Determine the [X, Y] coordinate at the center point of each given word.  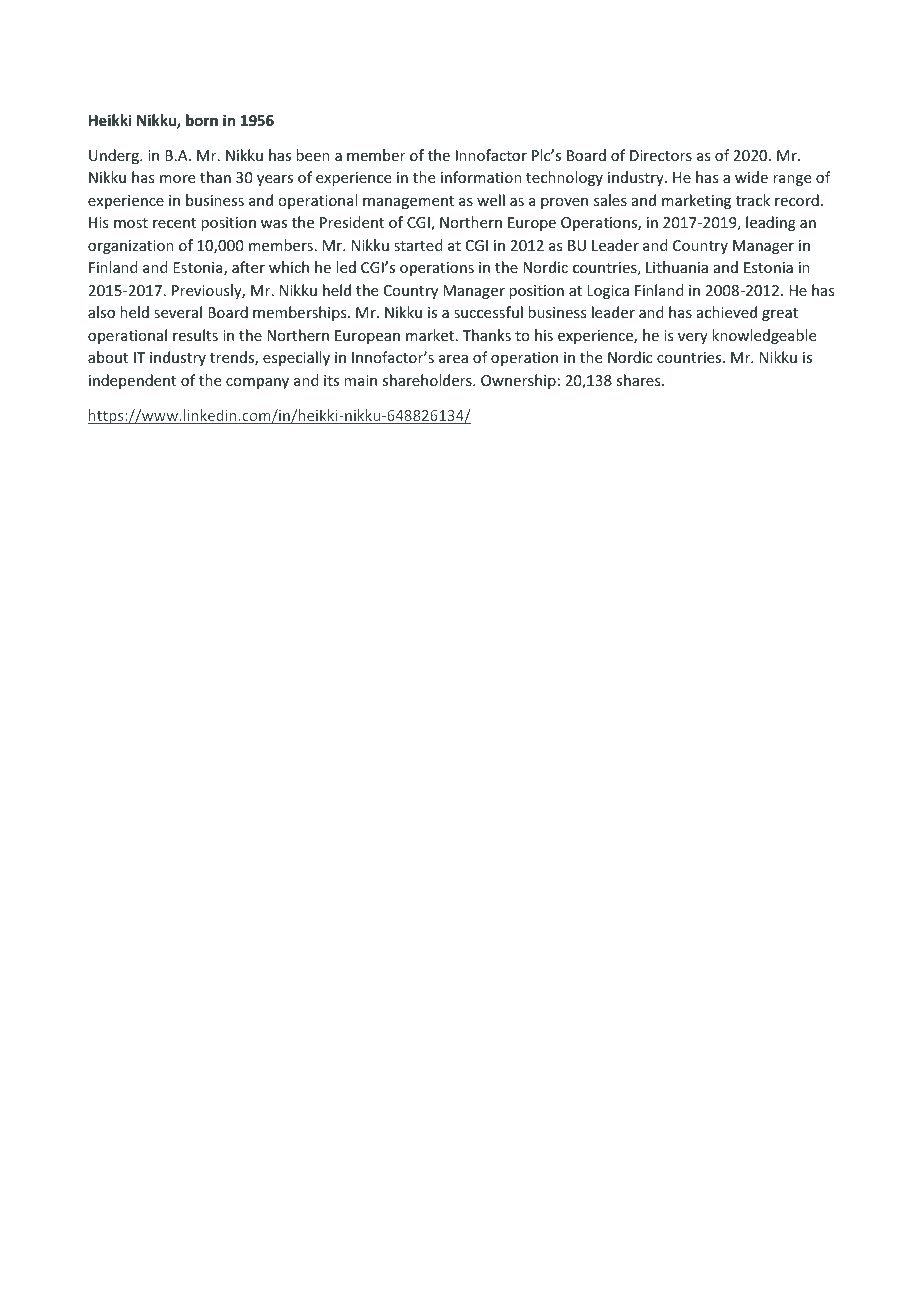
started [418, 245]
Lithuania [677, 267]
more [177, 179]
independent [132, 381]
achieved [727, 312]
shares [639, 380]
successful [488, 312]
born [202, 120]
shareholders [428, 380]
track [753, 200]
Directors [661, 155]
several [178, 312]
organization [131, 247]
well [491, 200]
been [313, 155]
